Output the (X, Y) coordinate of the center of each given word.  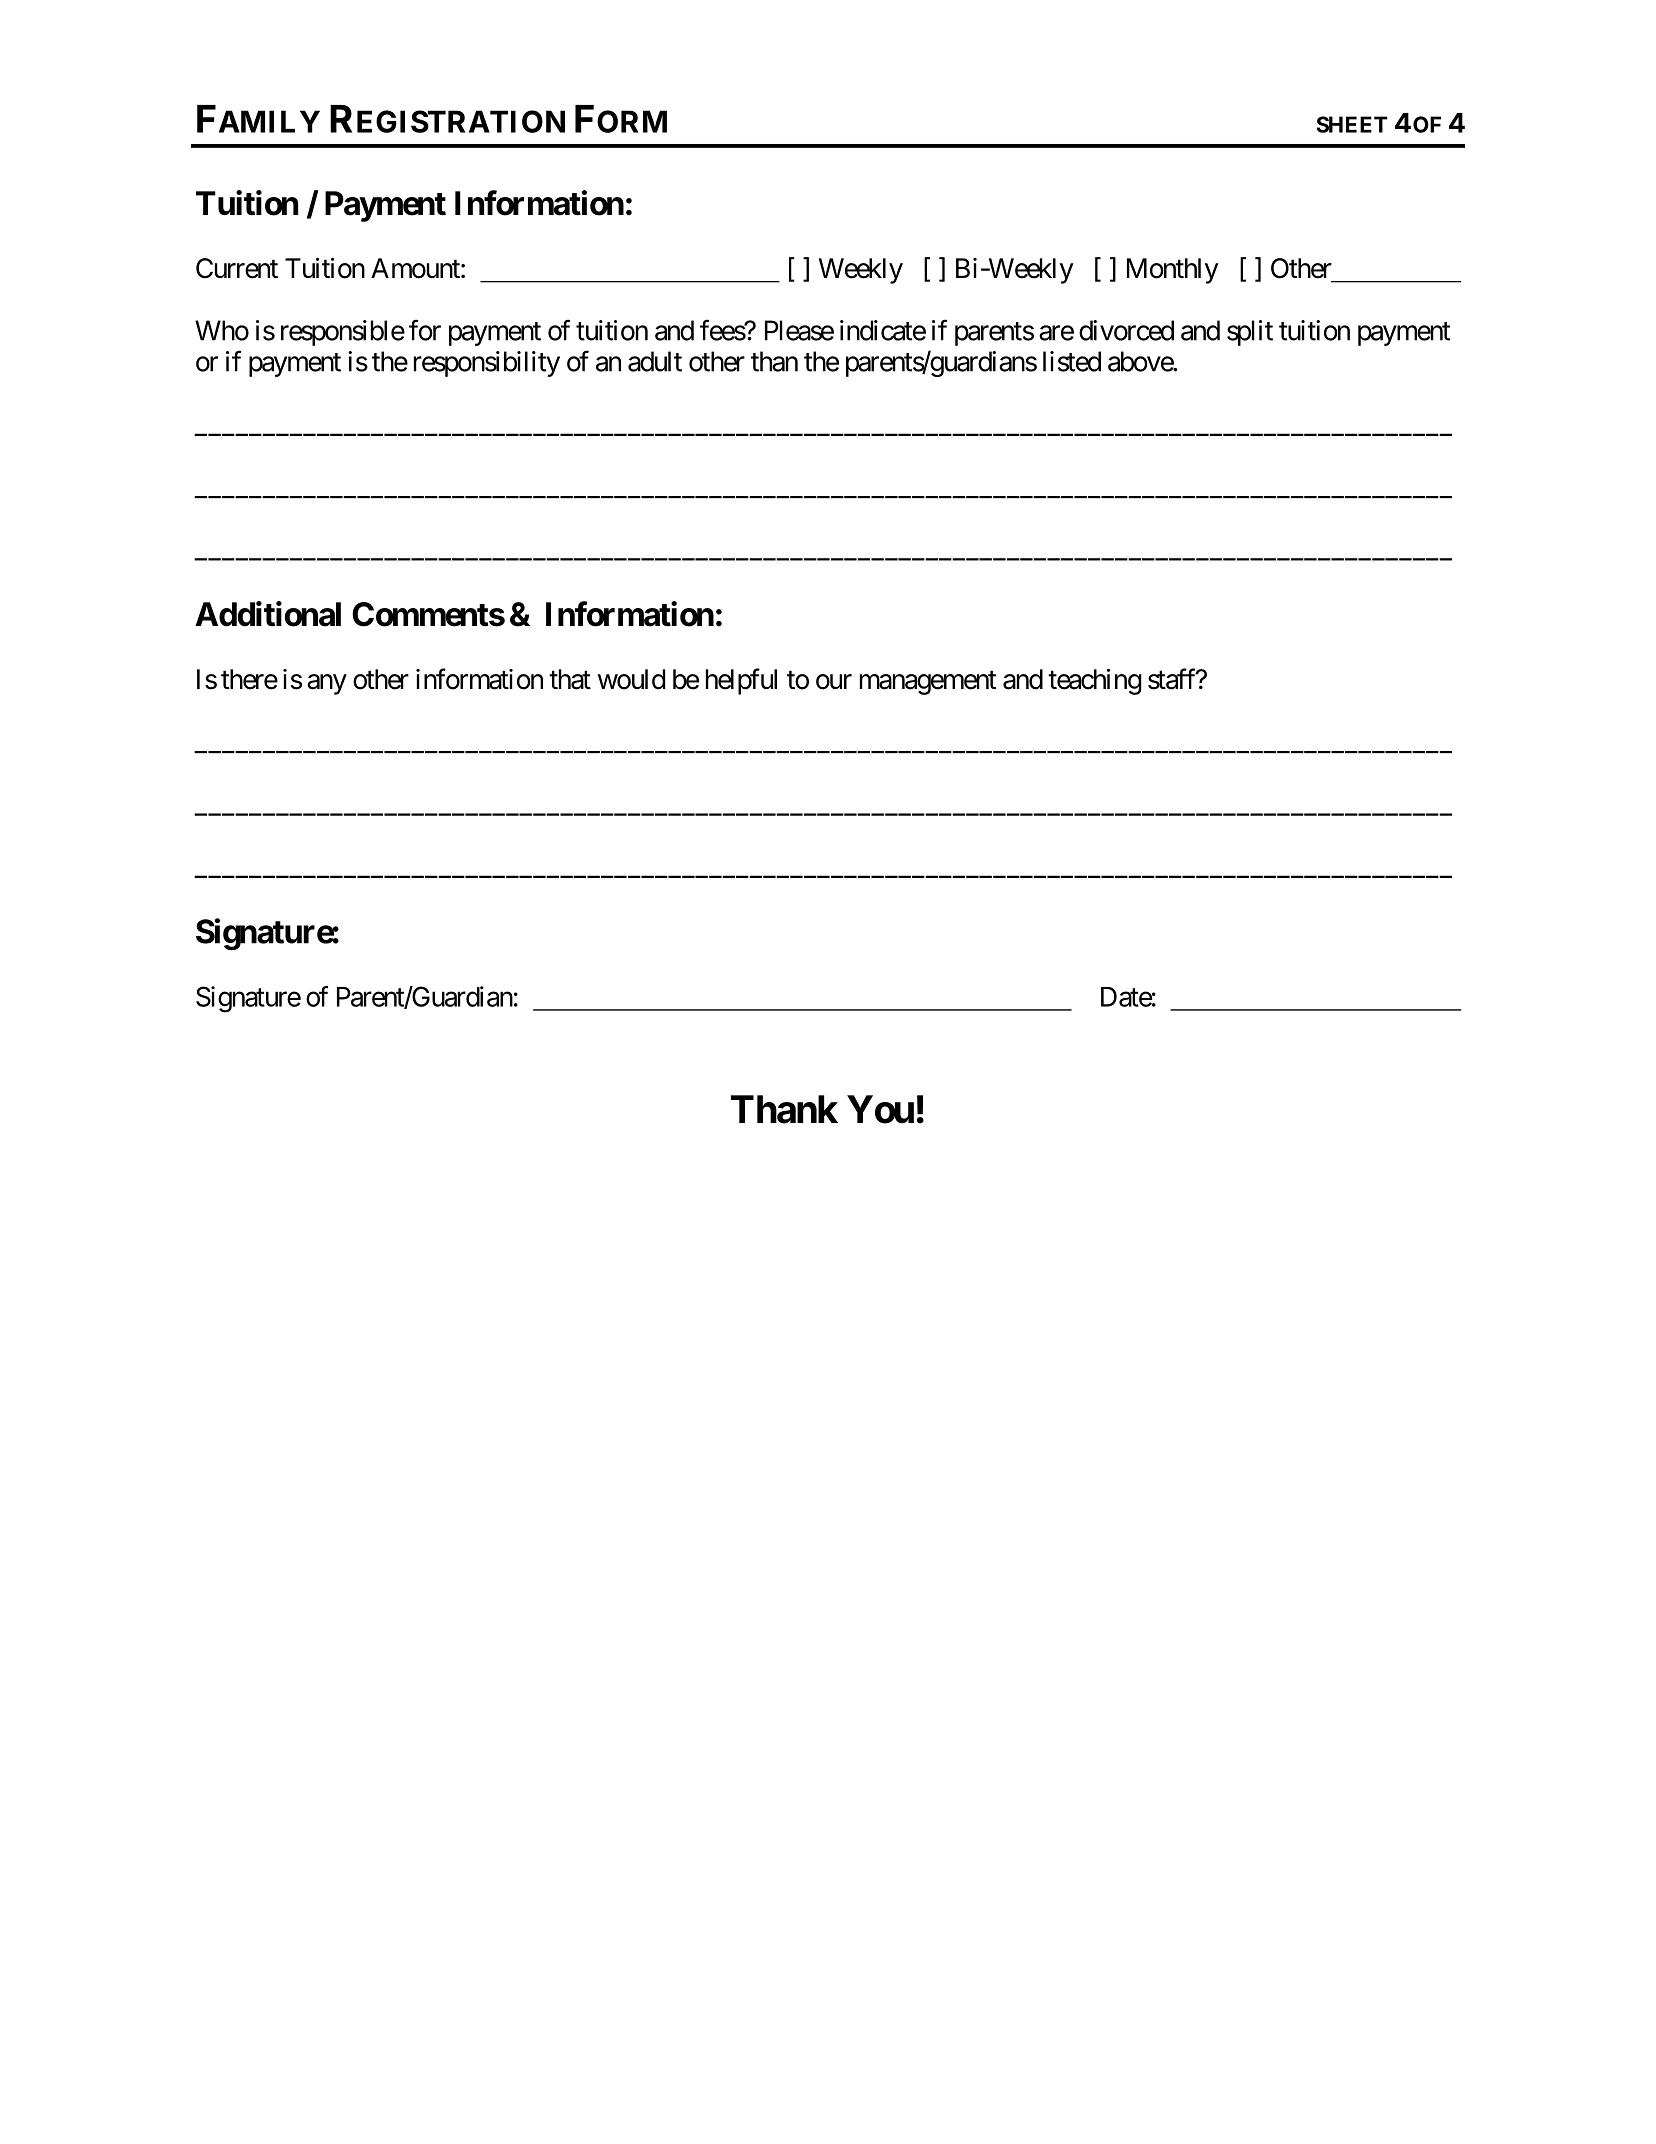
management (928, 683)
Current (237, 268)
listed (1072, 361)
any (327, 684)
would (631, 679)
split (1250, 333)
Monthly (1173, 271)
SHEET (1352, 124)
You (880, 1109)
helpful (741, 681)
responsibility (487, 364)
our (834, 682)
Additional (268, 614)
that (570, 679)
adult (655, 361)
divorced (1126, 330)
